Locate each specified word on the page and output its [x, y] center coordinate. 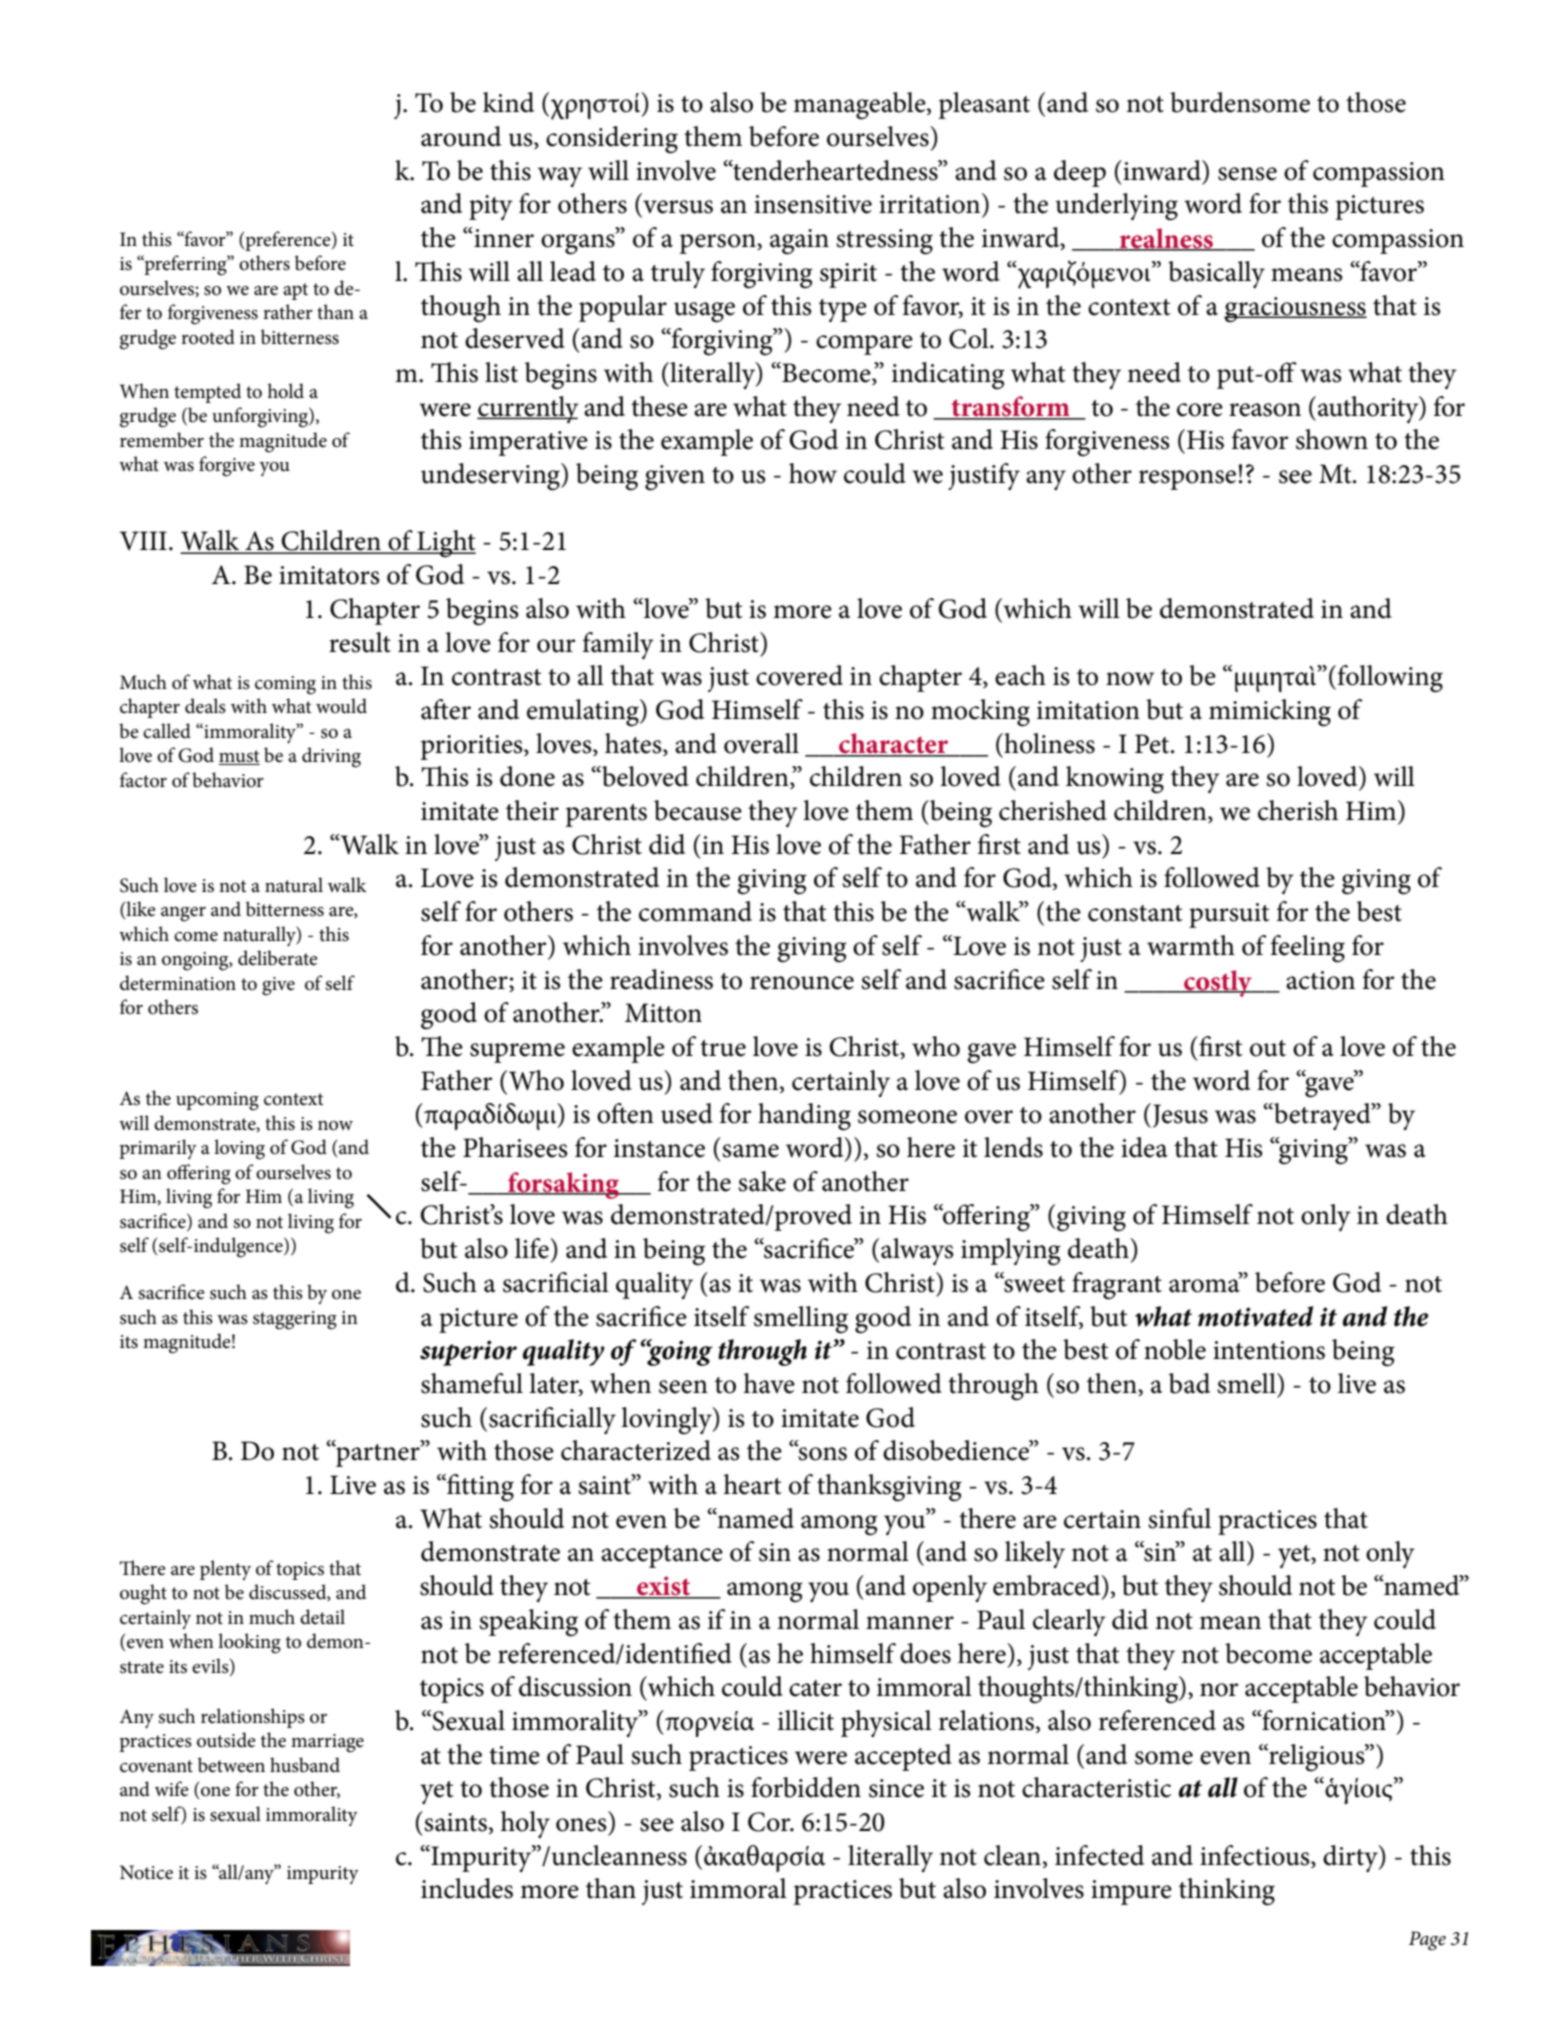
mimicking [1270, 713]
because [698, 810]
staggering [295, 1320]
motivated [1255, 1316]
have [769, 1383]
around [461, 136]
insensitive [813, 204]
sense [1247, 174]
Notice [146, 1872]
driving [331, 757]
